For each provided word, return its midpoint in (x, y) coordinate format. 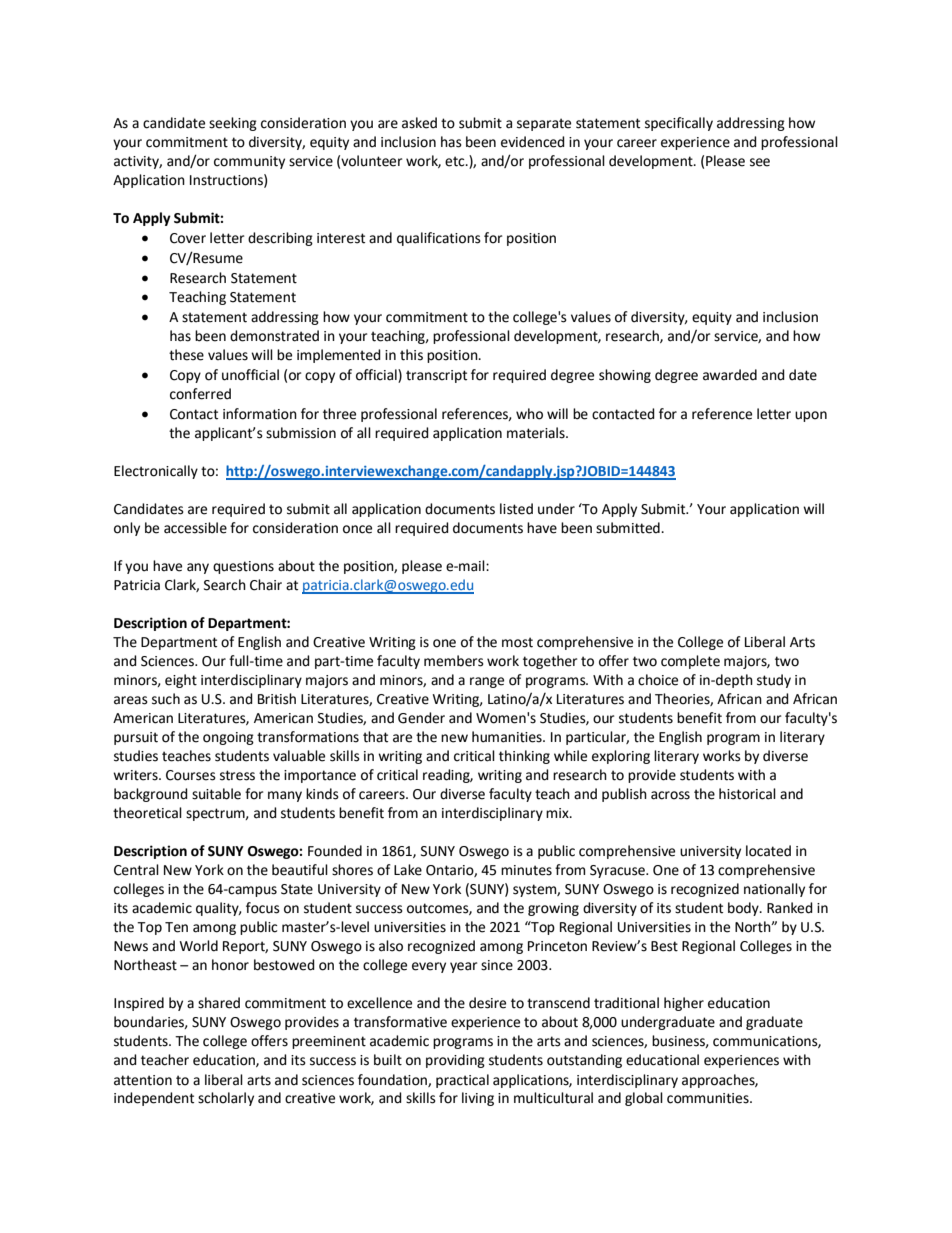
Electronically (156, 472)
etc (456, 161)
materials (537, 433)
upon (811, 416)
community (249, 162)
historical (747, 794)
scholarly (226, 1099)
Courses (191, 775)
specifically (679, 124)
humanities (508, 737)
